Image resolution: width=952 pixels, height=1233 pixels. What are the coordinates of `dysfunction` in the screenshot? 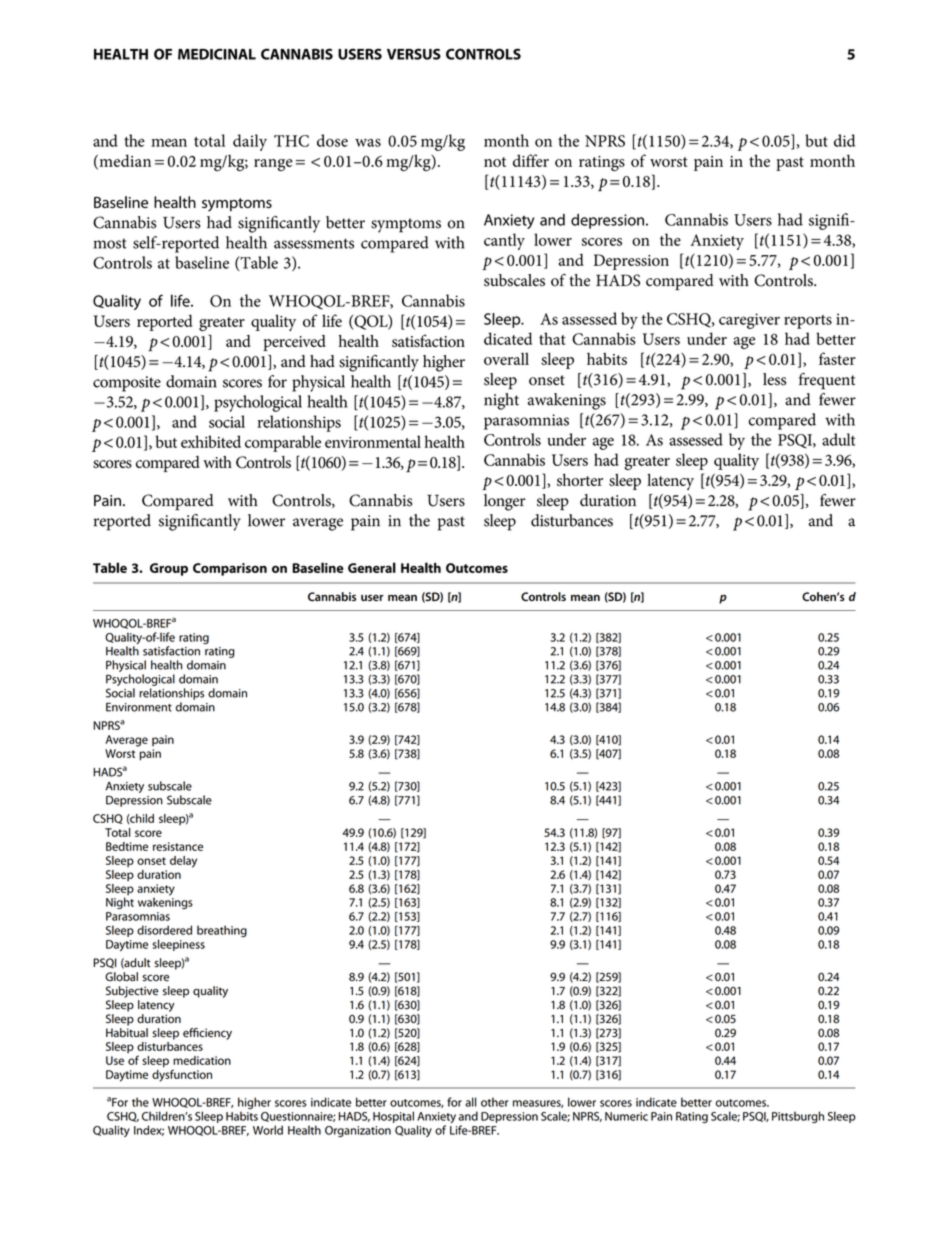 It's located at (182, 1074).
